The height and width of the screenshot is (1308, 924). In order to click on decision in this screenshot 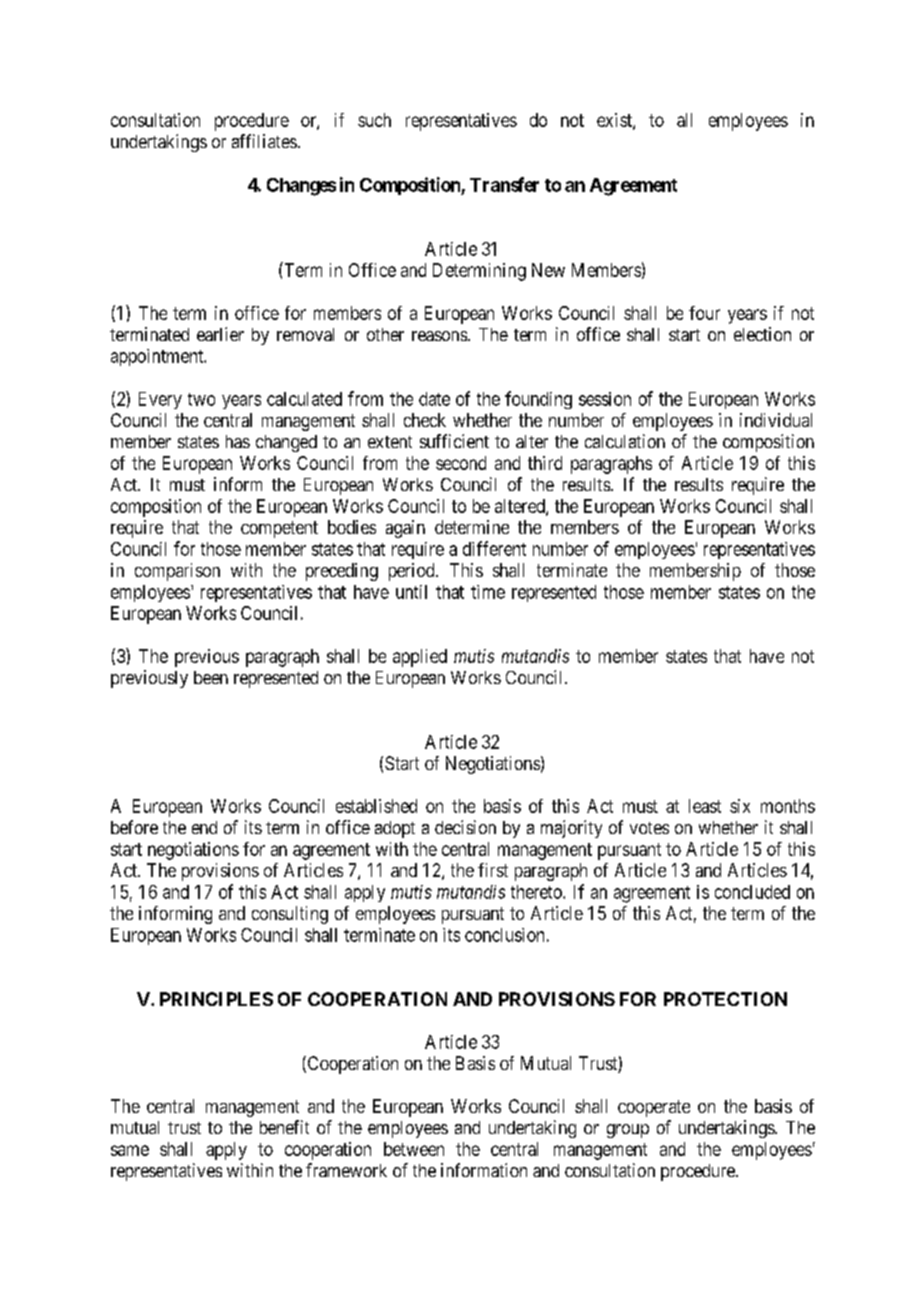, I will do `click(465, 827)`.
